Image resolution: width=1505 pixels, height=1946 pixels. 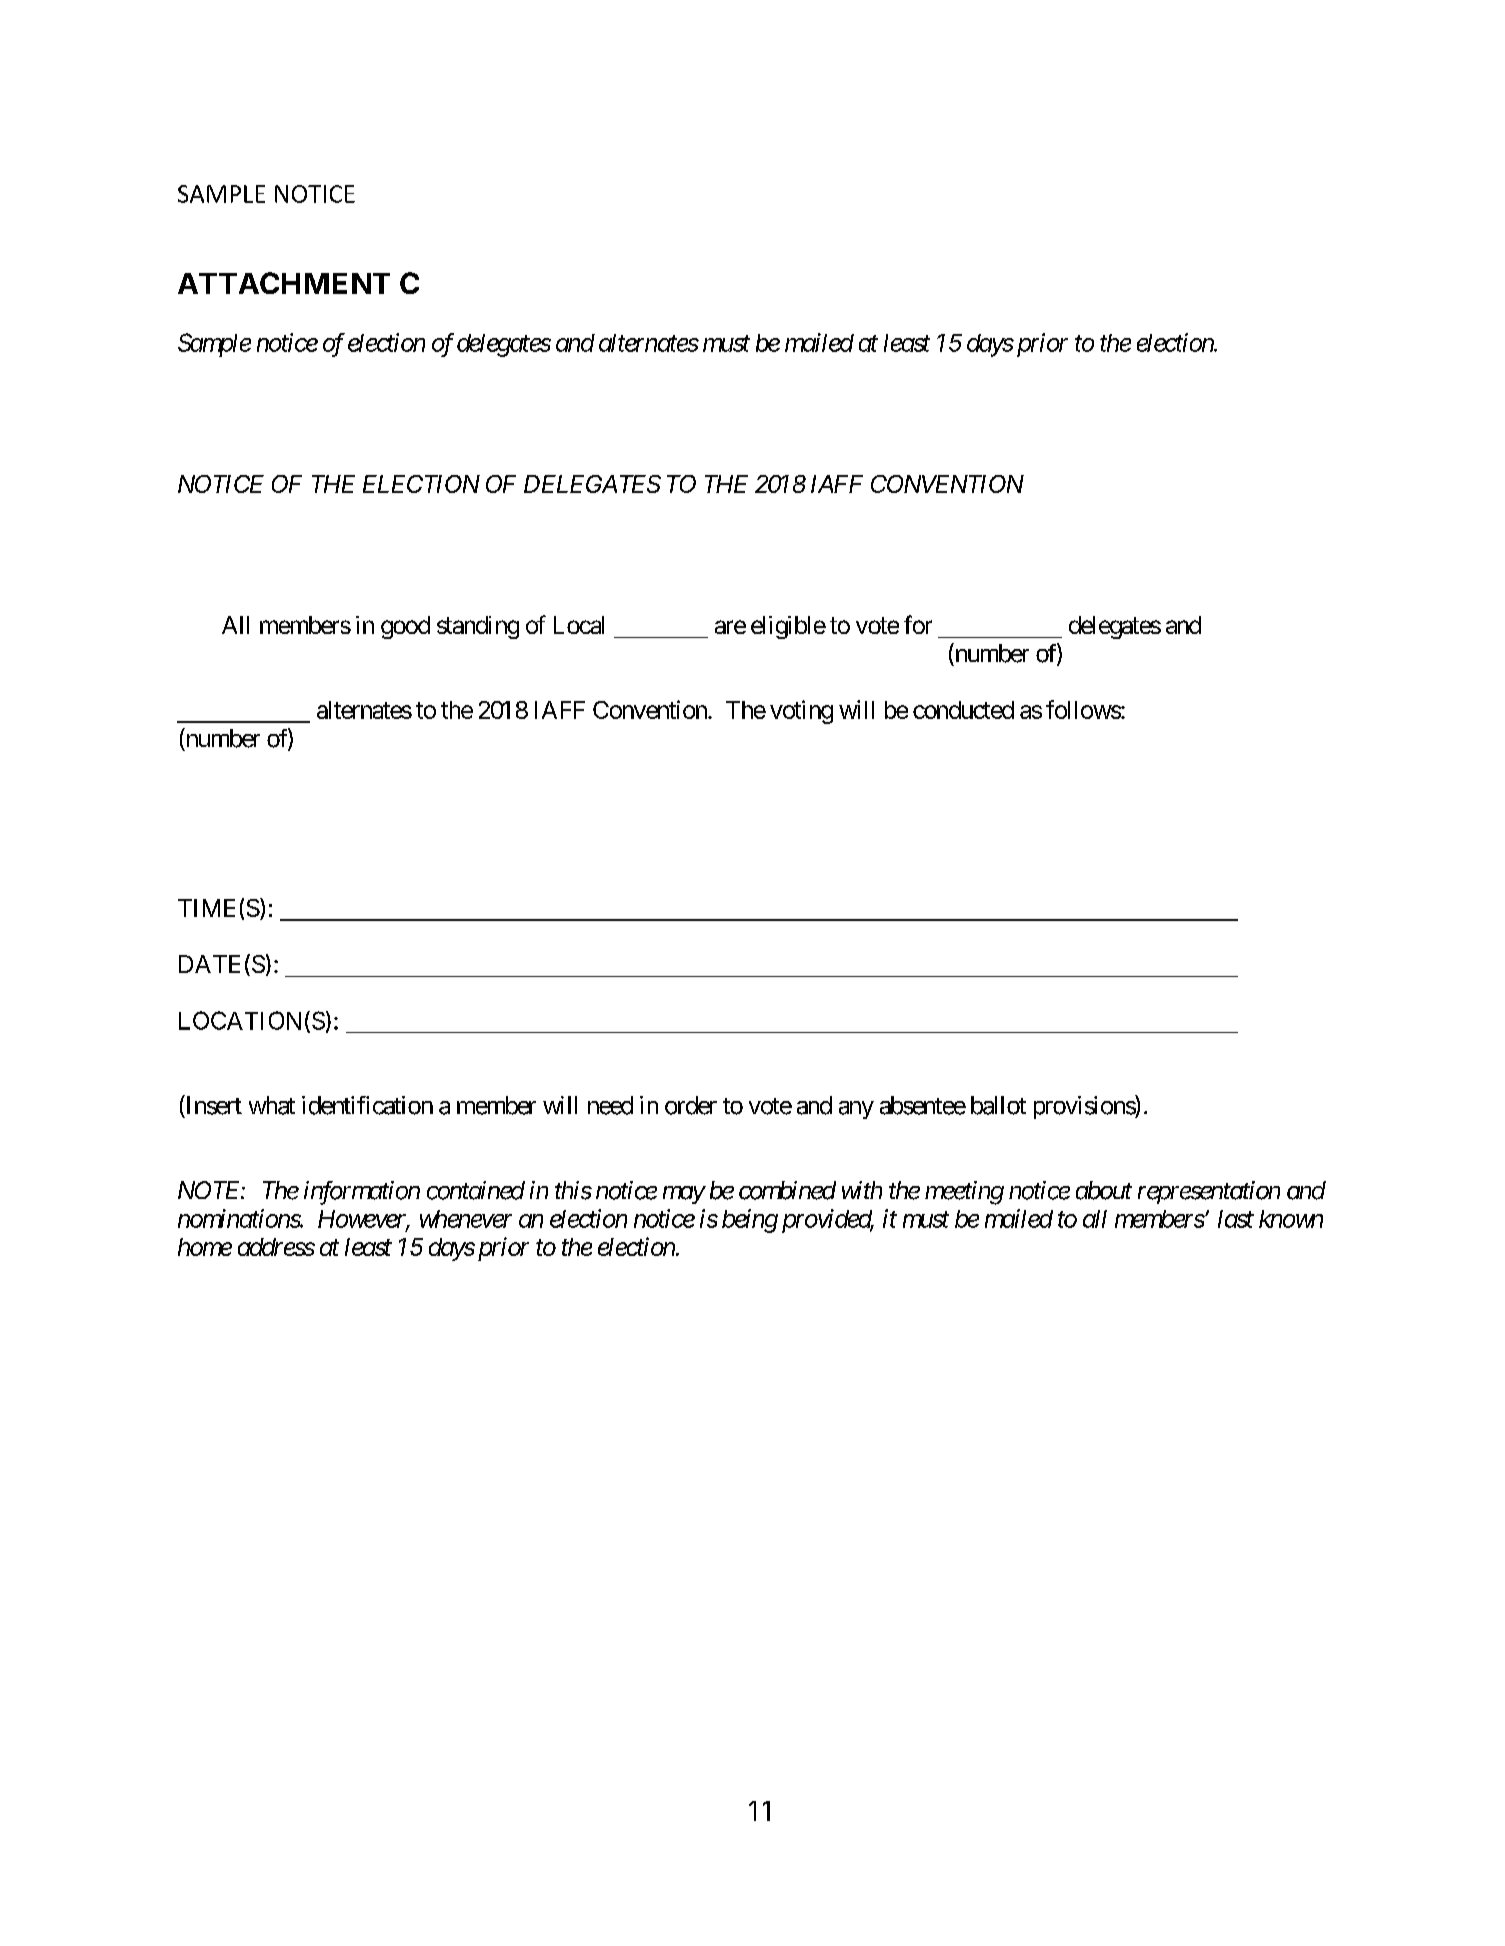 What do you see at coordinates (284, 283) in the image?
I see `ATTACHMENT` at bounding box center [284, 283].
